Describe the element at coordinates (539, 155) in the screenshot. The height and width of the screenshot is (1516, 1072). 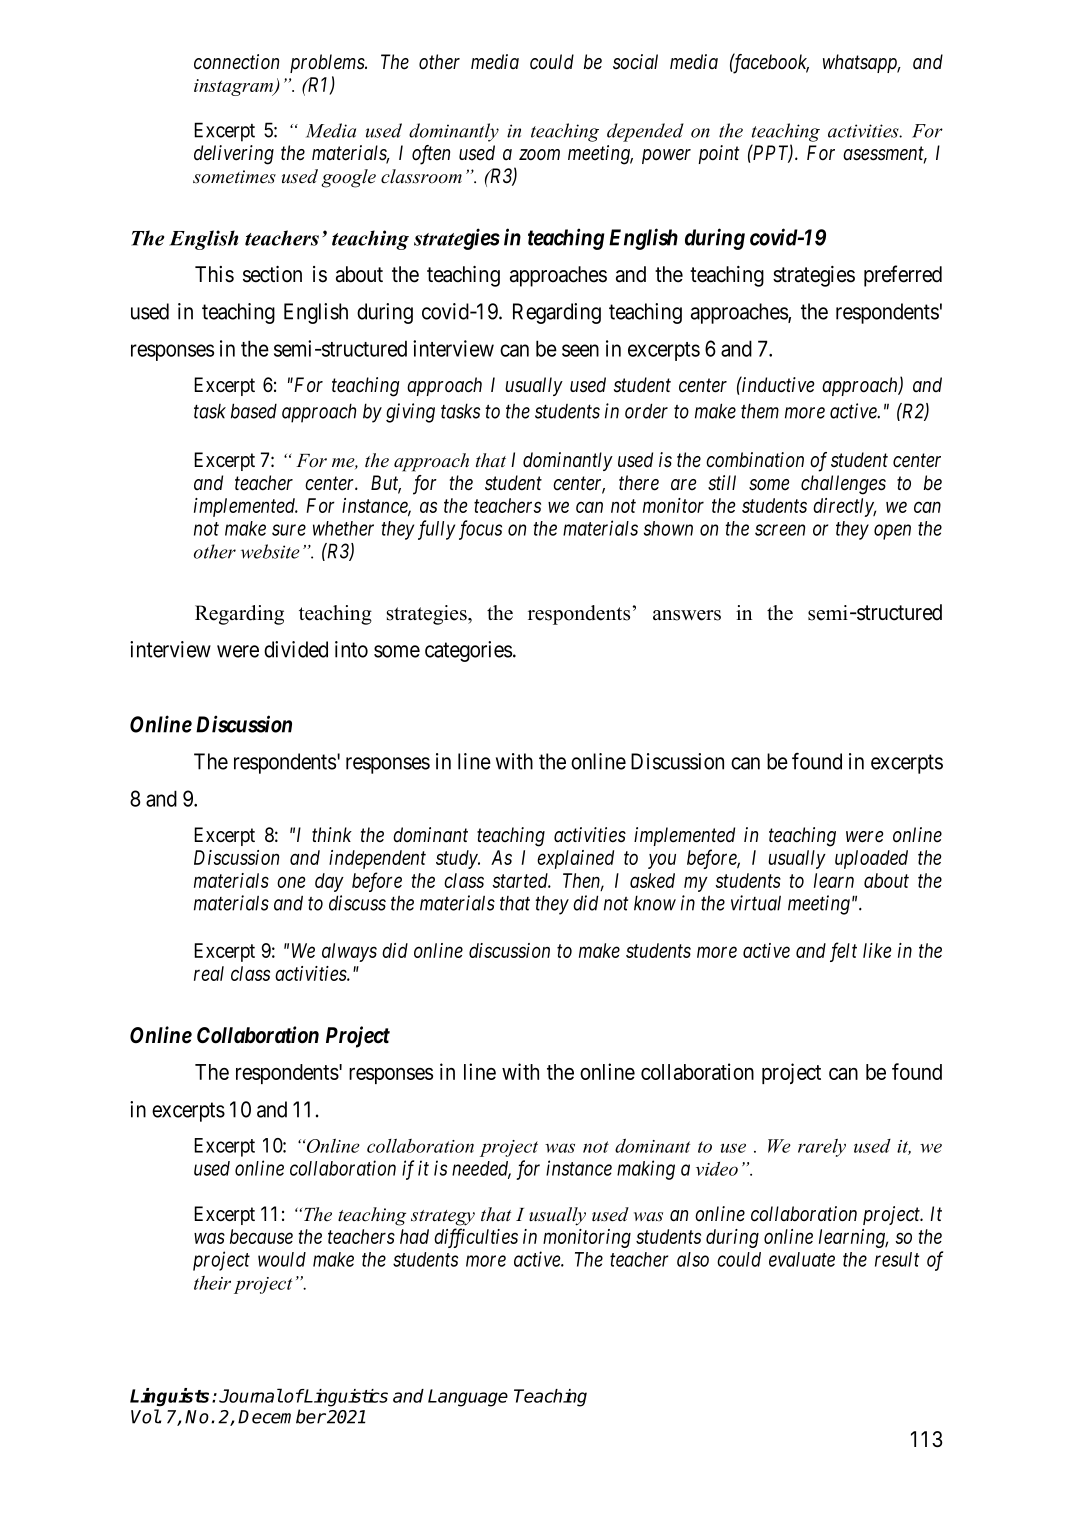
I see `zoom` at that location.
